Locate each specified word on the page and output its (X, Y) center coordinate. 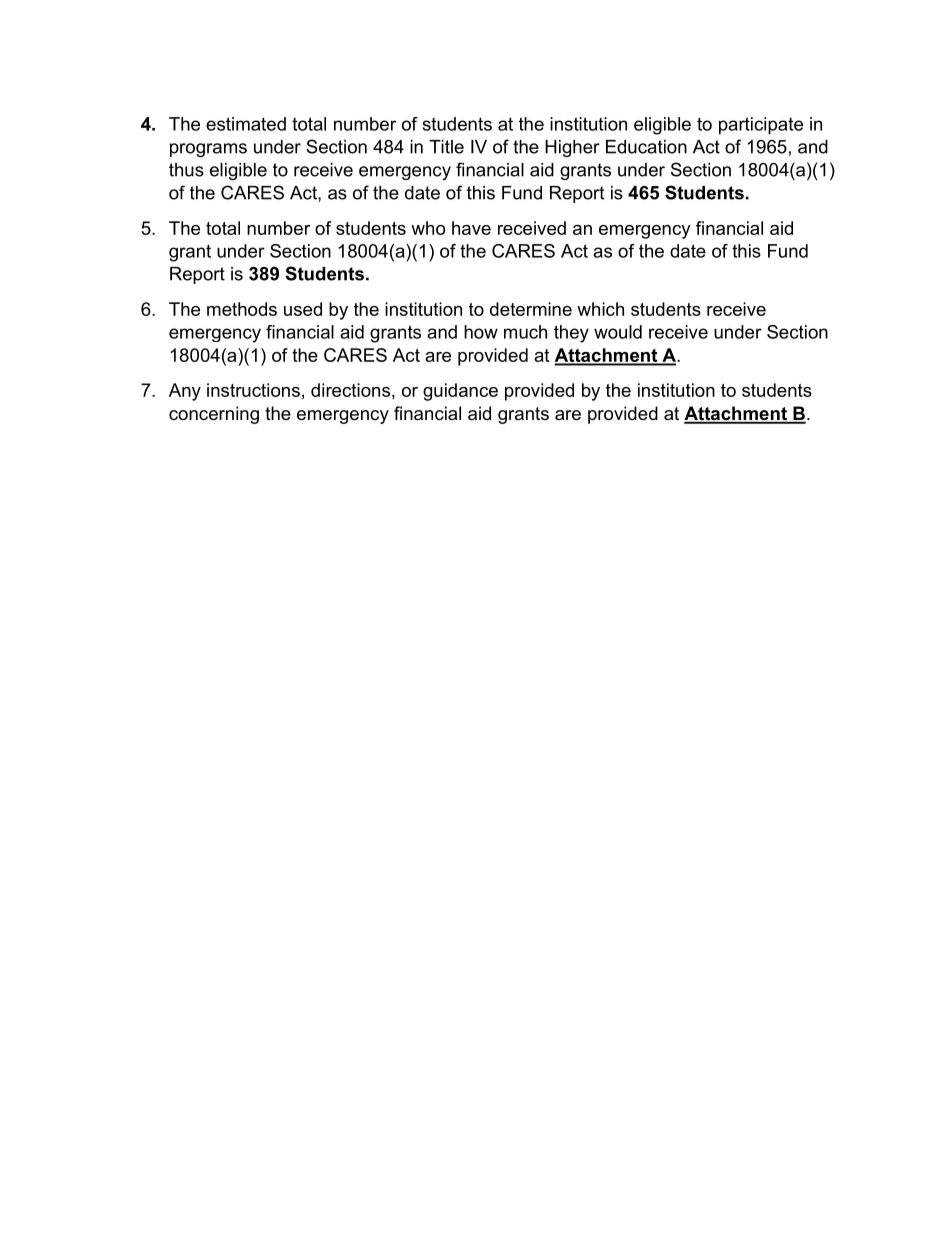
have (471, 228)
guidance (460, 392)
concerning (214, 415)
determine (531, 309)
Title (446, 147)
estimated (246, 124)
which (600, 309)
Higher (572, 148)
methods (242, 309)
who (428, 228)
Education (646, 147)
